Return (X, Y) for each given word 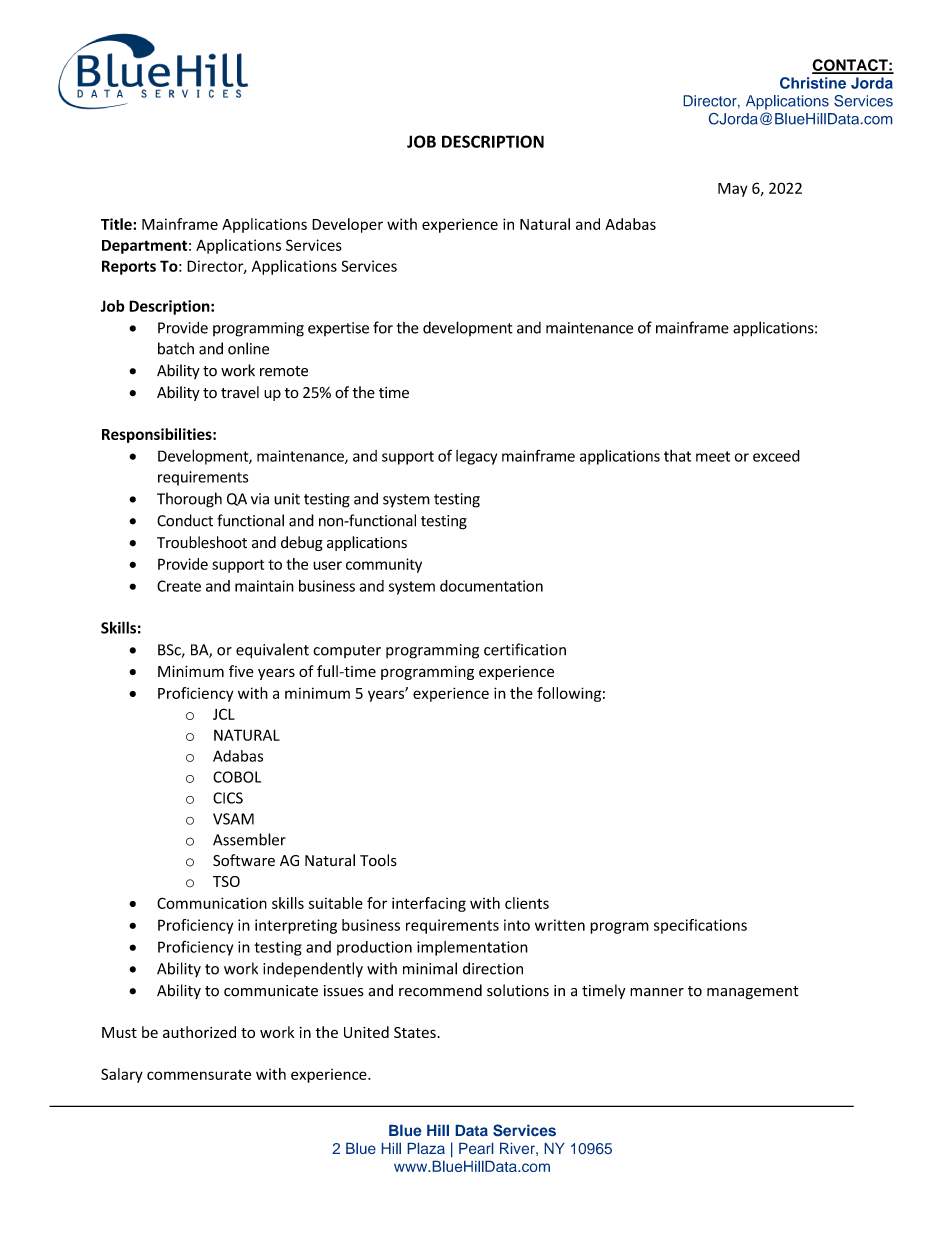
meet (713, 456)
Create (179, 586)
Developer (347, 225)
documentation (491, 586)
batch (176, 348)
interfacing (429, 904)
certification (525, 649)
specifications (700, 926)
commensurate (199, 1075)
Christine (813, 83)
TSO (226, 881)
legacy (476, 457)
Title (117, 224)
